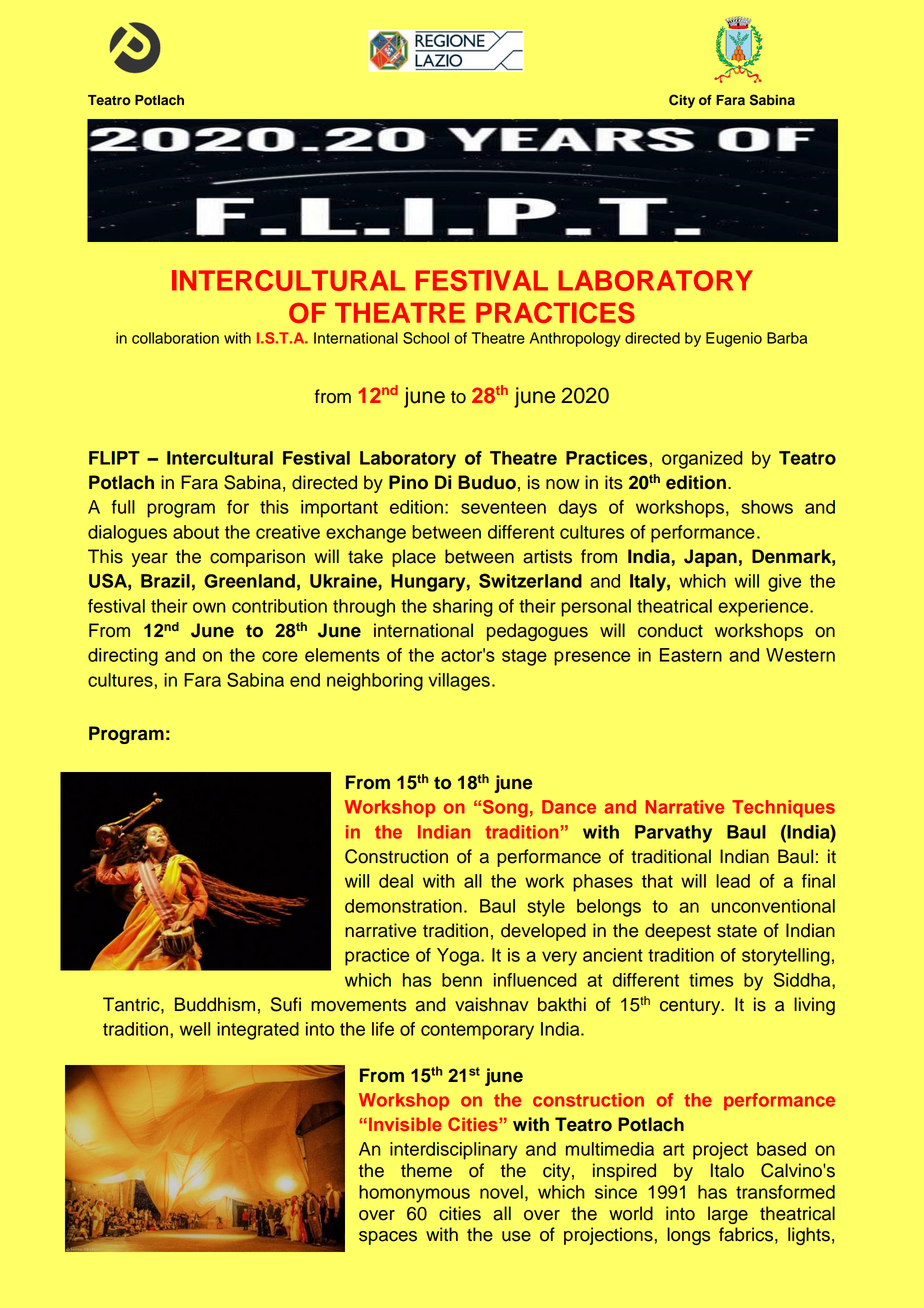 This image has width=924, height=1308. I want to click on Brazil, so click(165, 581).
